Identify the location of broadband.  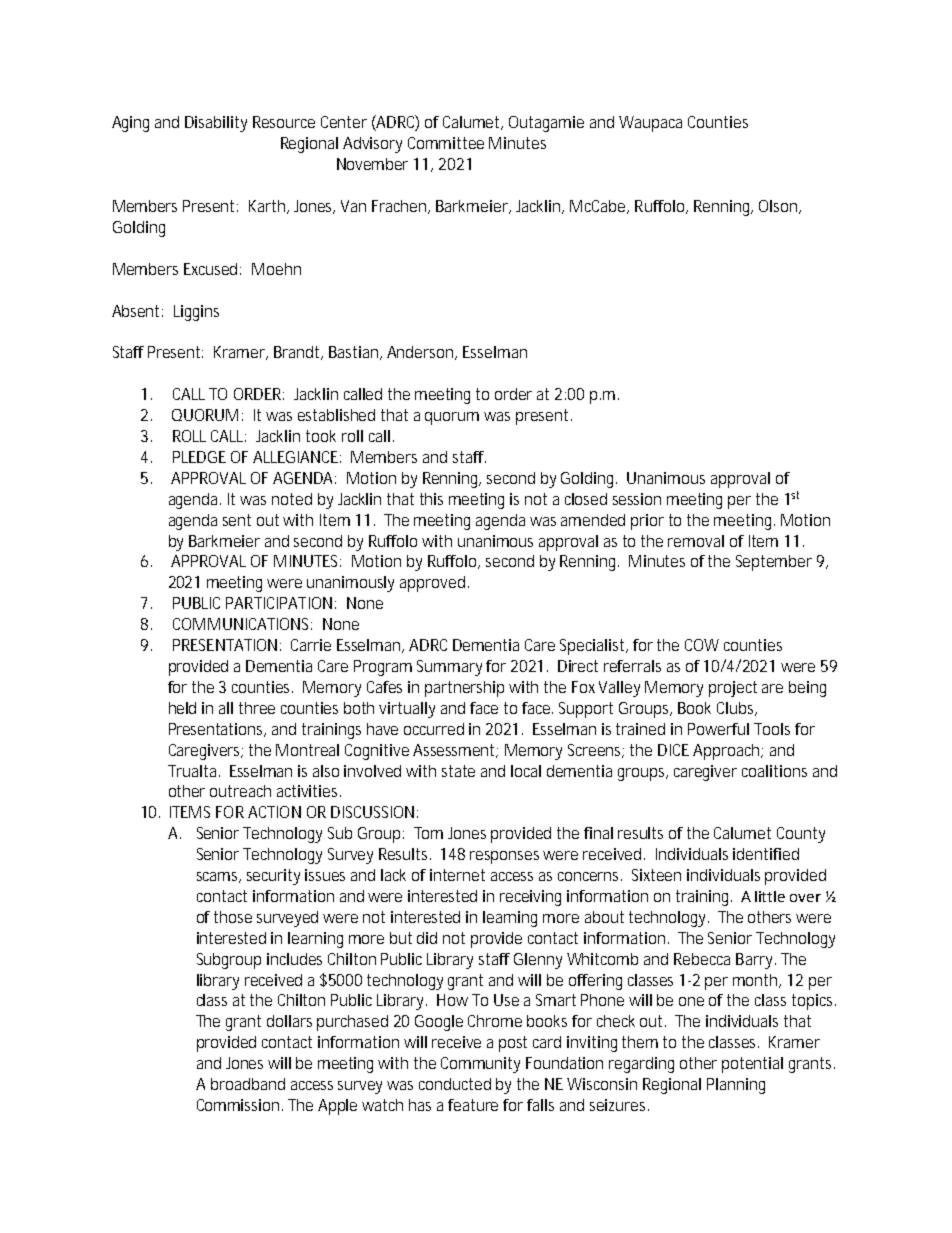
(248, 1084).
